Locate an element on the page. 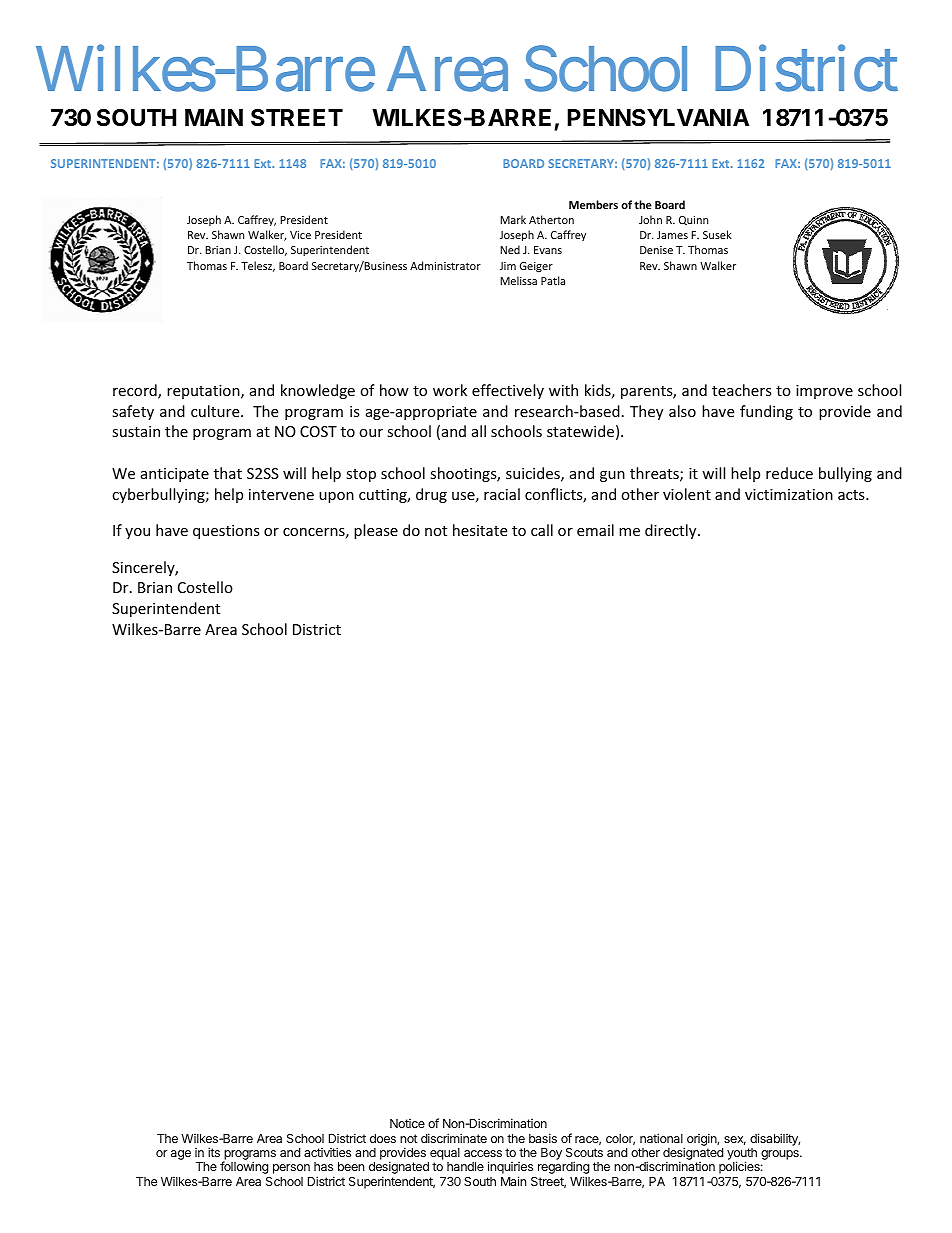 The image size is (952, 1233). its is located at coordinates (214, 1152).
